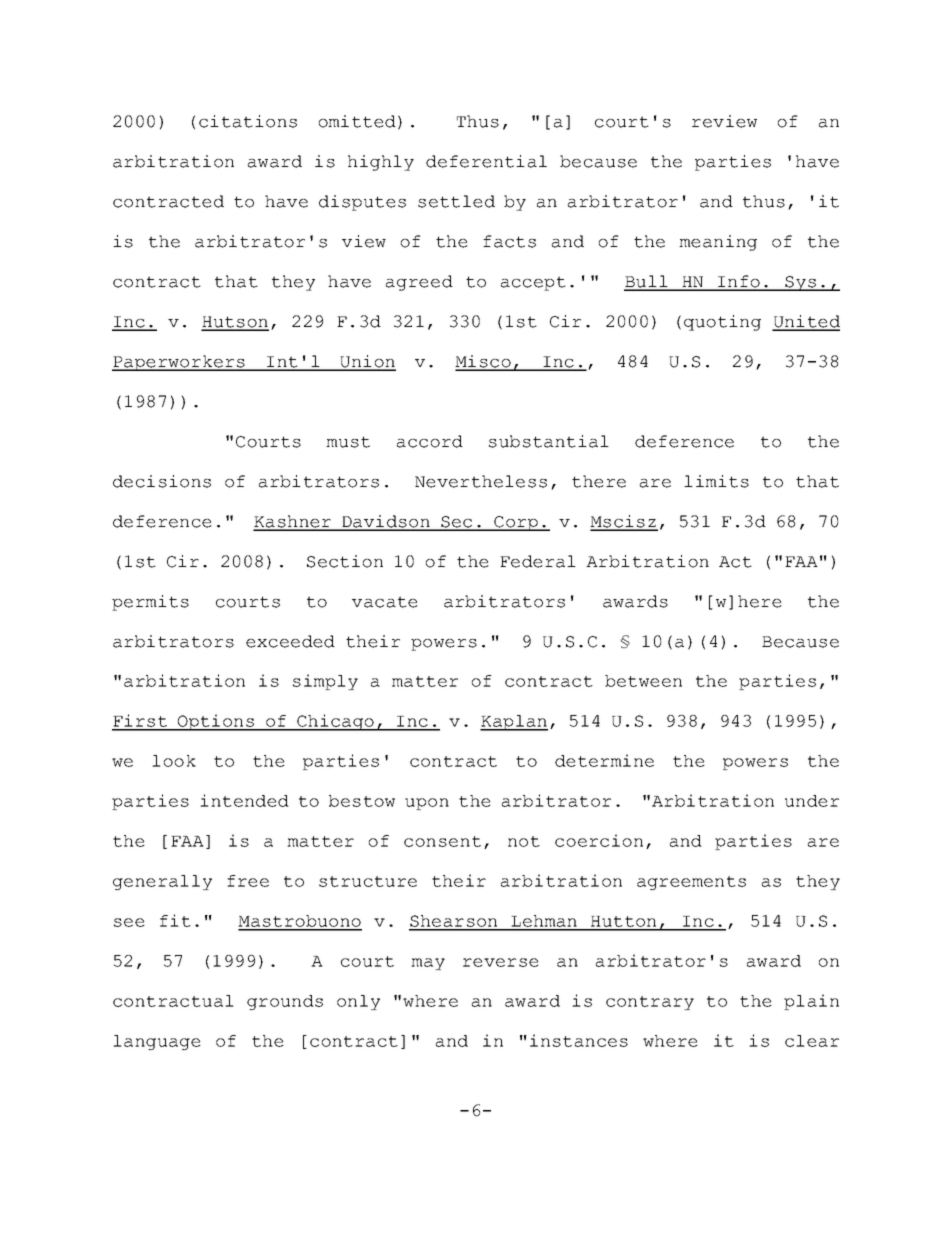  What do you see at coordinates (157, 1042) in the document?
I see `language` at bounding box center [157, 1042].
